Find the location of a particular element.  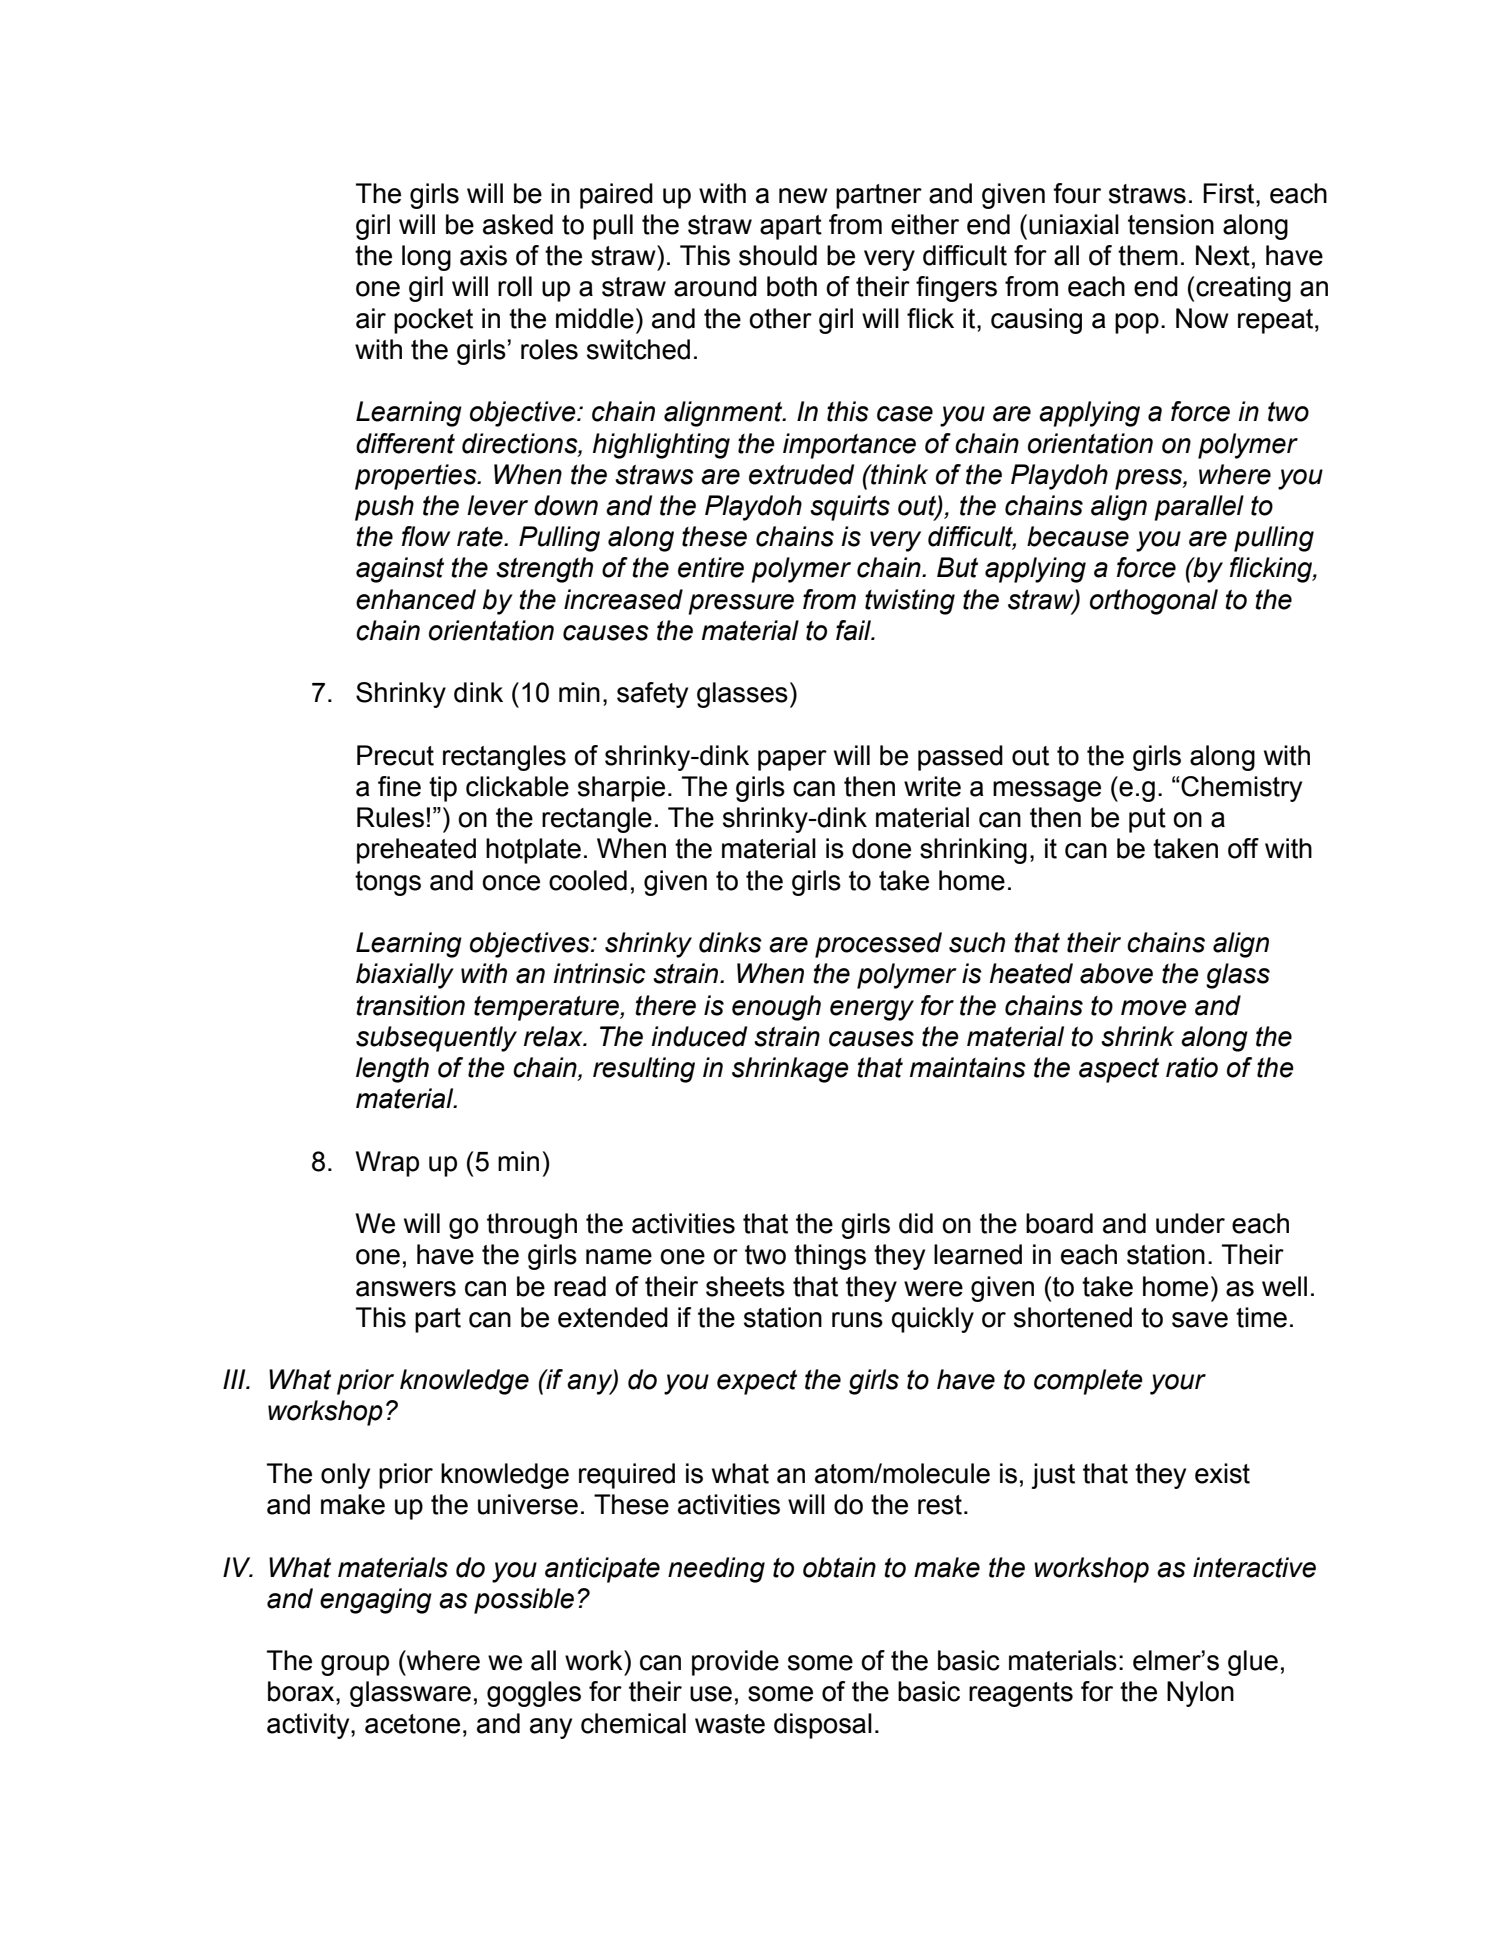

axis is located at coordinates (483, 255).
